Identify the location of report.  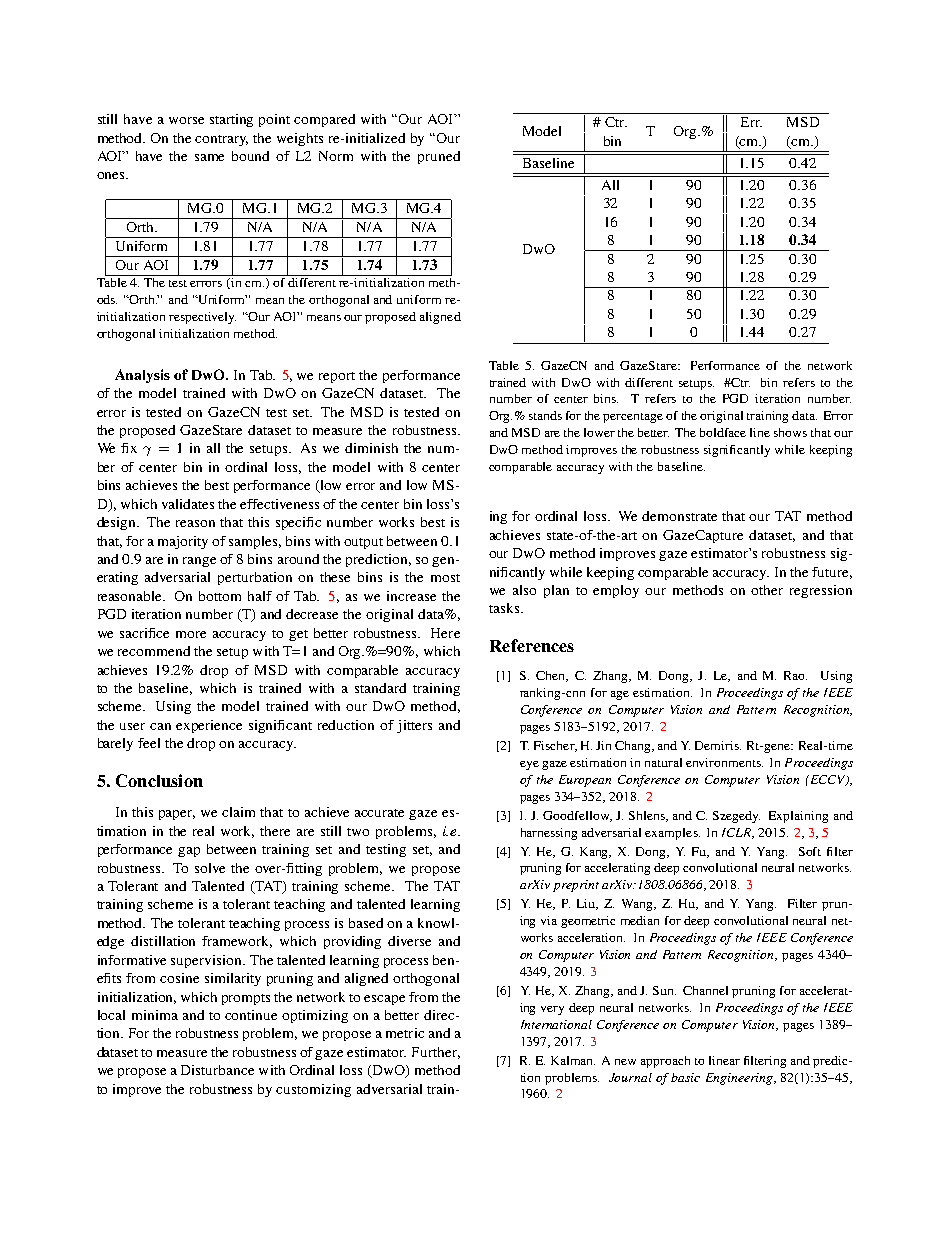
(337, 377).
